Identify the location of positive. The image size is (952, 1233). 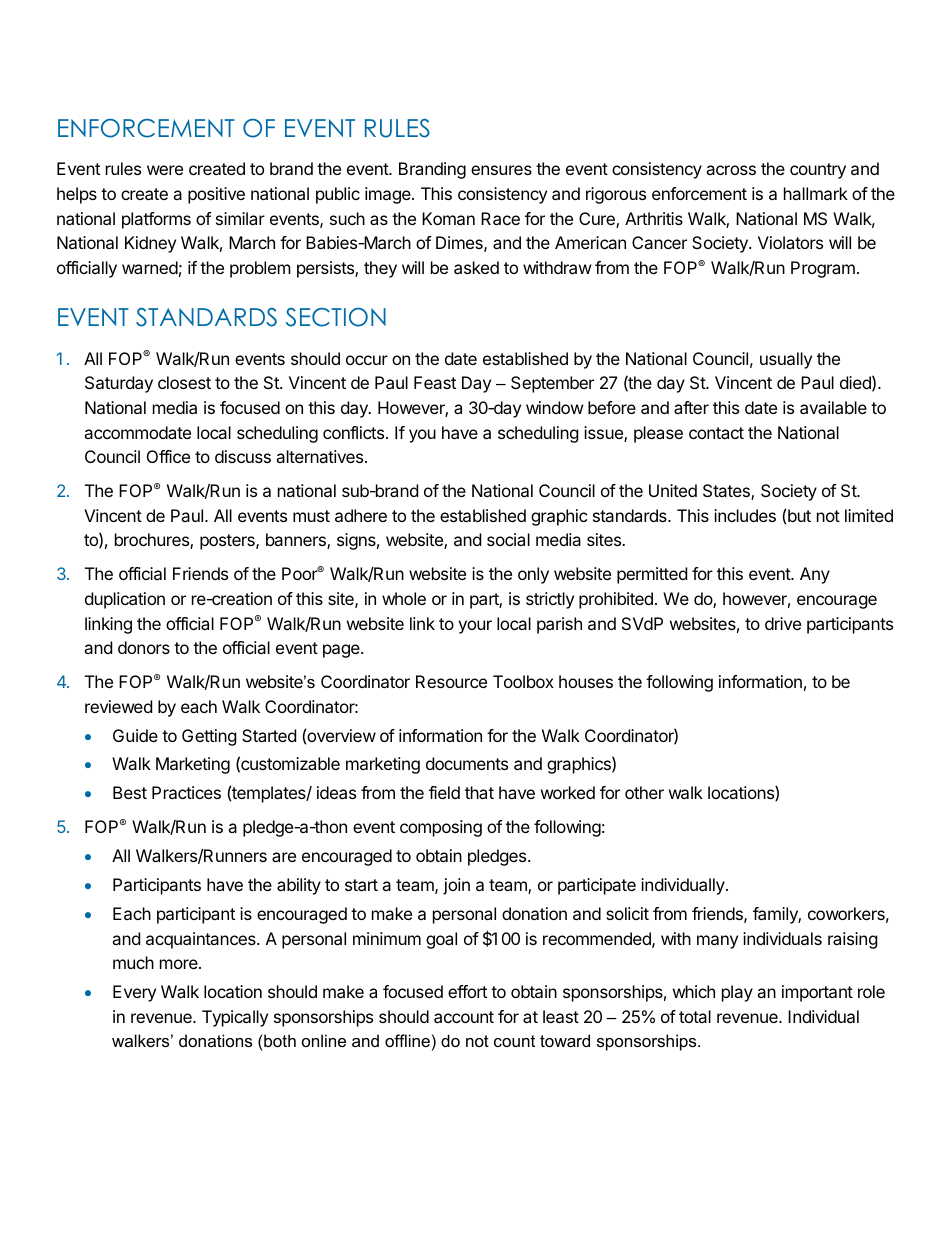
(216, 195).
